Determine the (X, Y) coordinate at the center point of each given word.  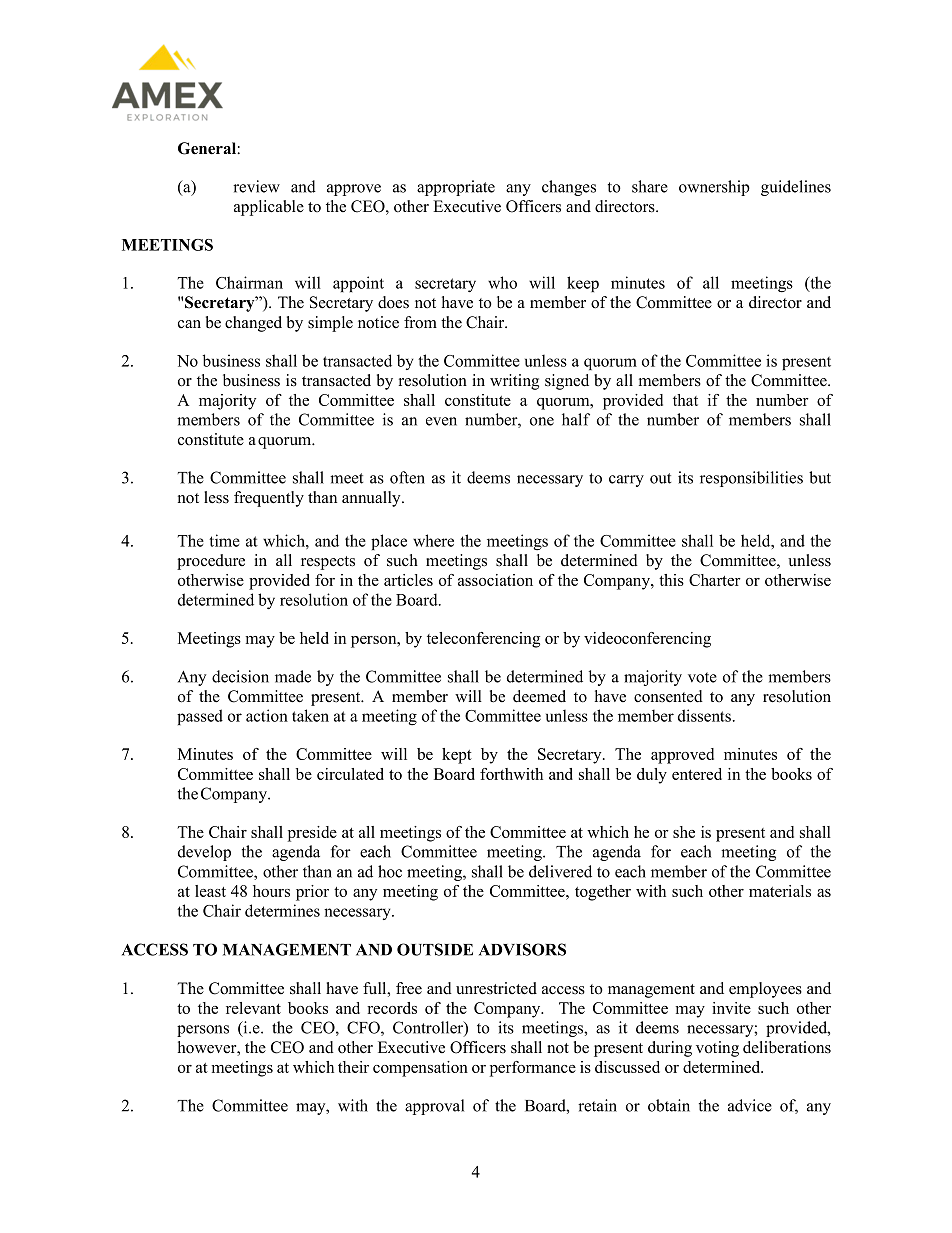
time (224, 540)
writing (514, 382)
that (685, 400)
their (353, 1067)
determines (282, 910)
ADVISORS (522, 949)
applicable (269, 208)
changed (253, 324)
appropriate (456, 188)
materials (780, 891)
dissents (704, 715)
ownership (714, 188)
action (267, 715)
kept (457, 756)
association (495, 580)
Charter (715, 580)
